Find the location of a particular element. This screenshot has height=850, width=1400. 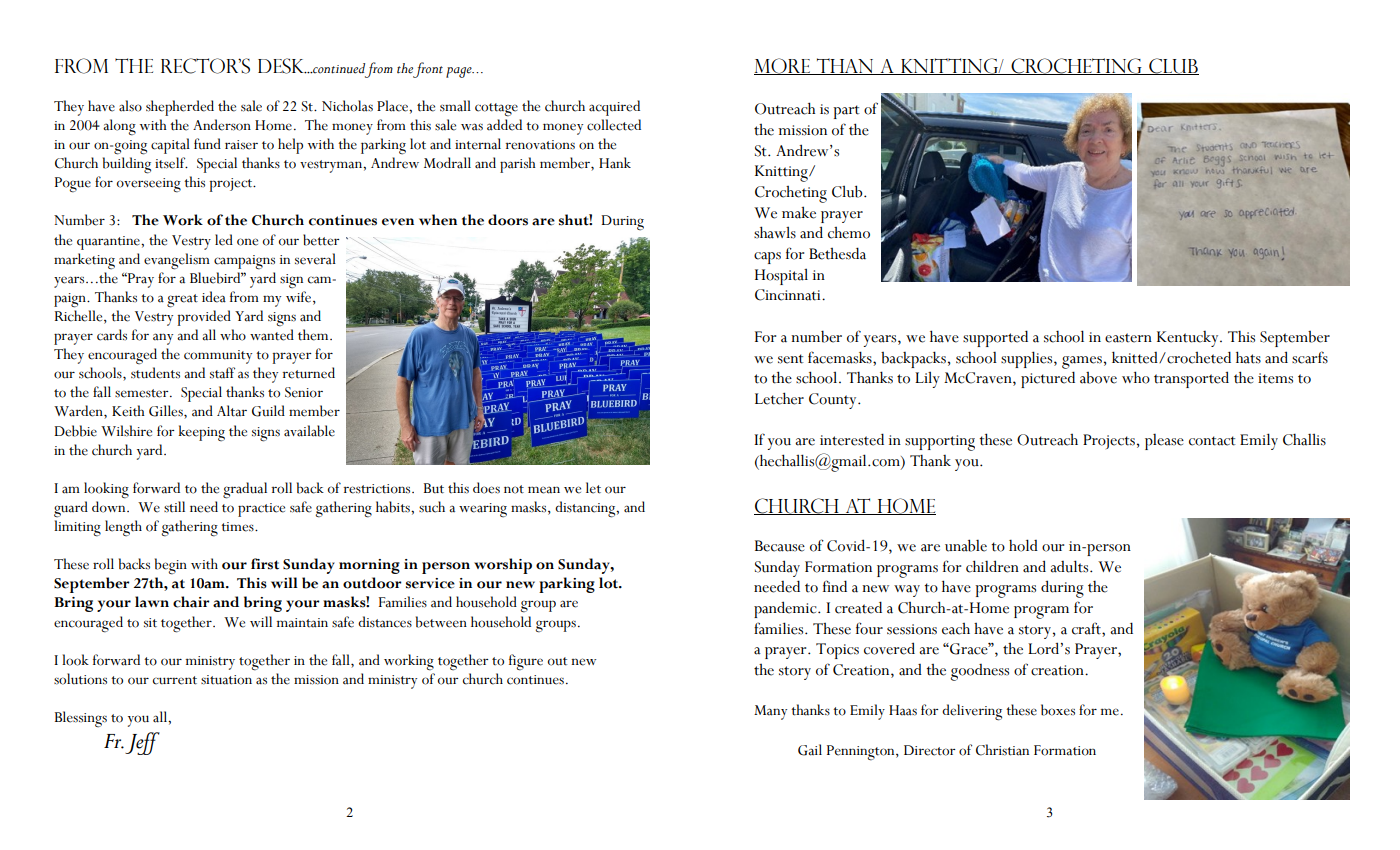

part is located at coordinates (846, 112).
